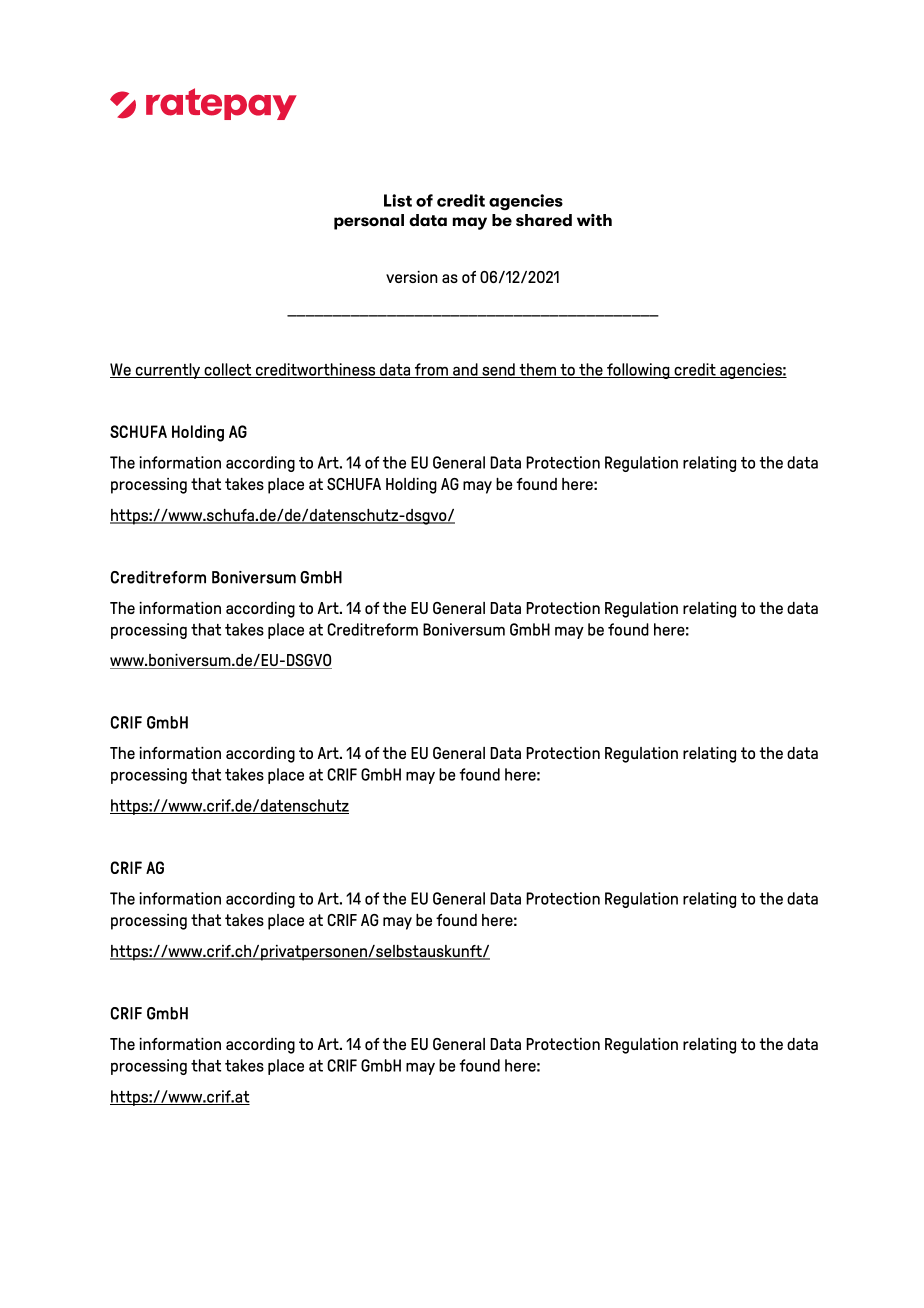 The height and width of the image is (1308, 924). I want to click on send, so click(498, 370).
